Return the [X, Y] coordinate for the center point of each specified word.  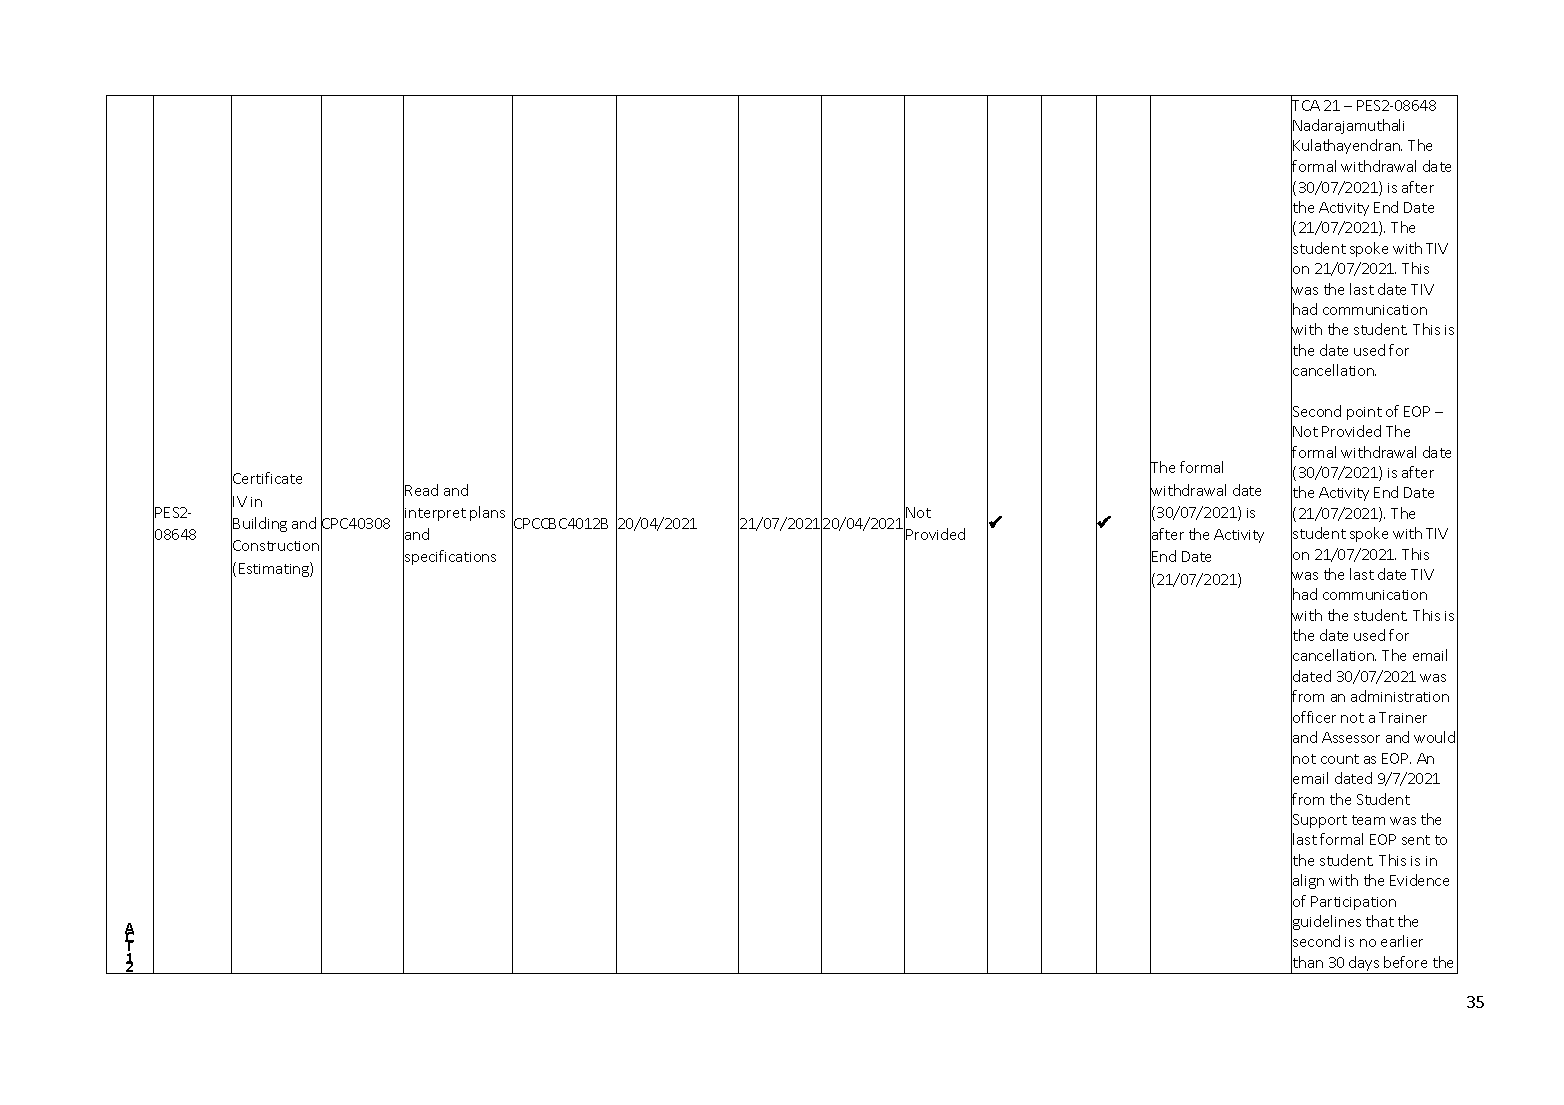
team [1368, 820]
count [1340, 759]
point [1364, 413]
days [1364, 965]
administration [1400, 696]
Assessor [1351, 737]
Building [260, 524]
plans [487, 513]
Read [421, 490]
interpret [435, 514]
